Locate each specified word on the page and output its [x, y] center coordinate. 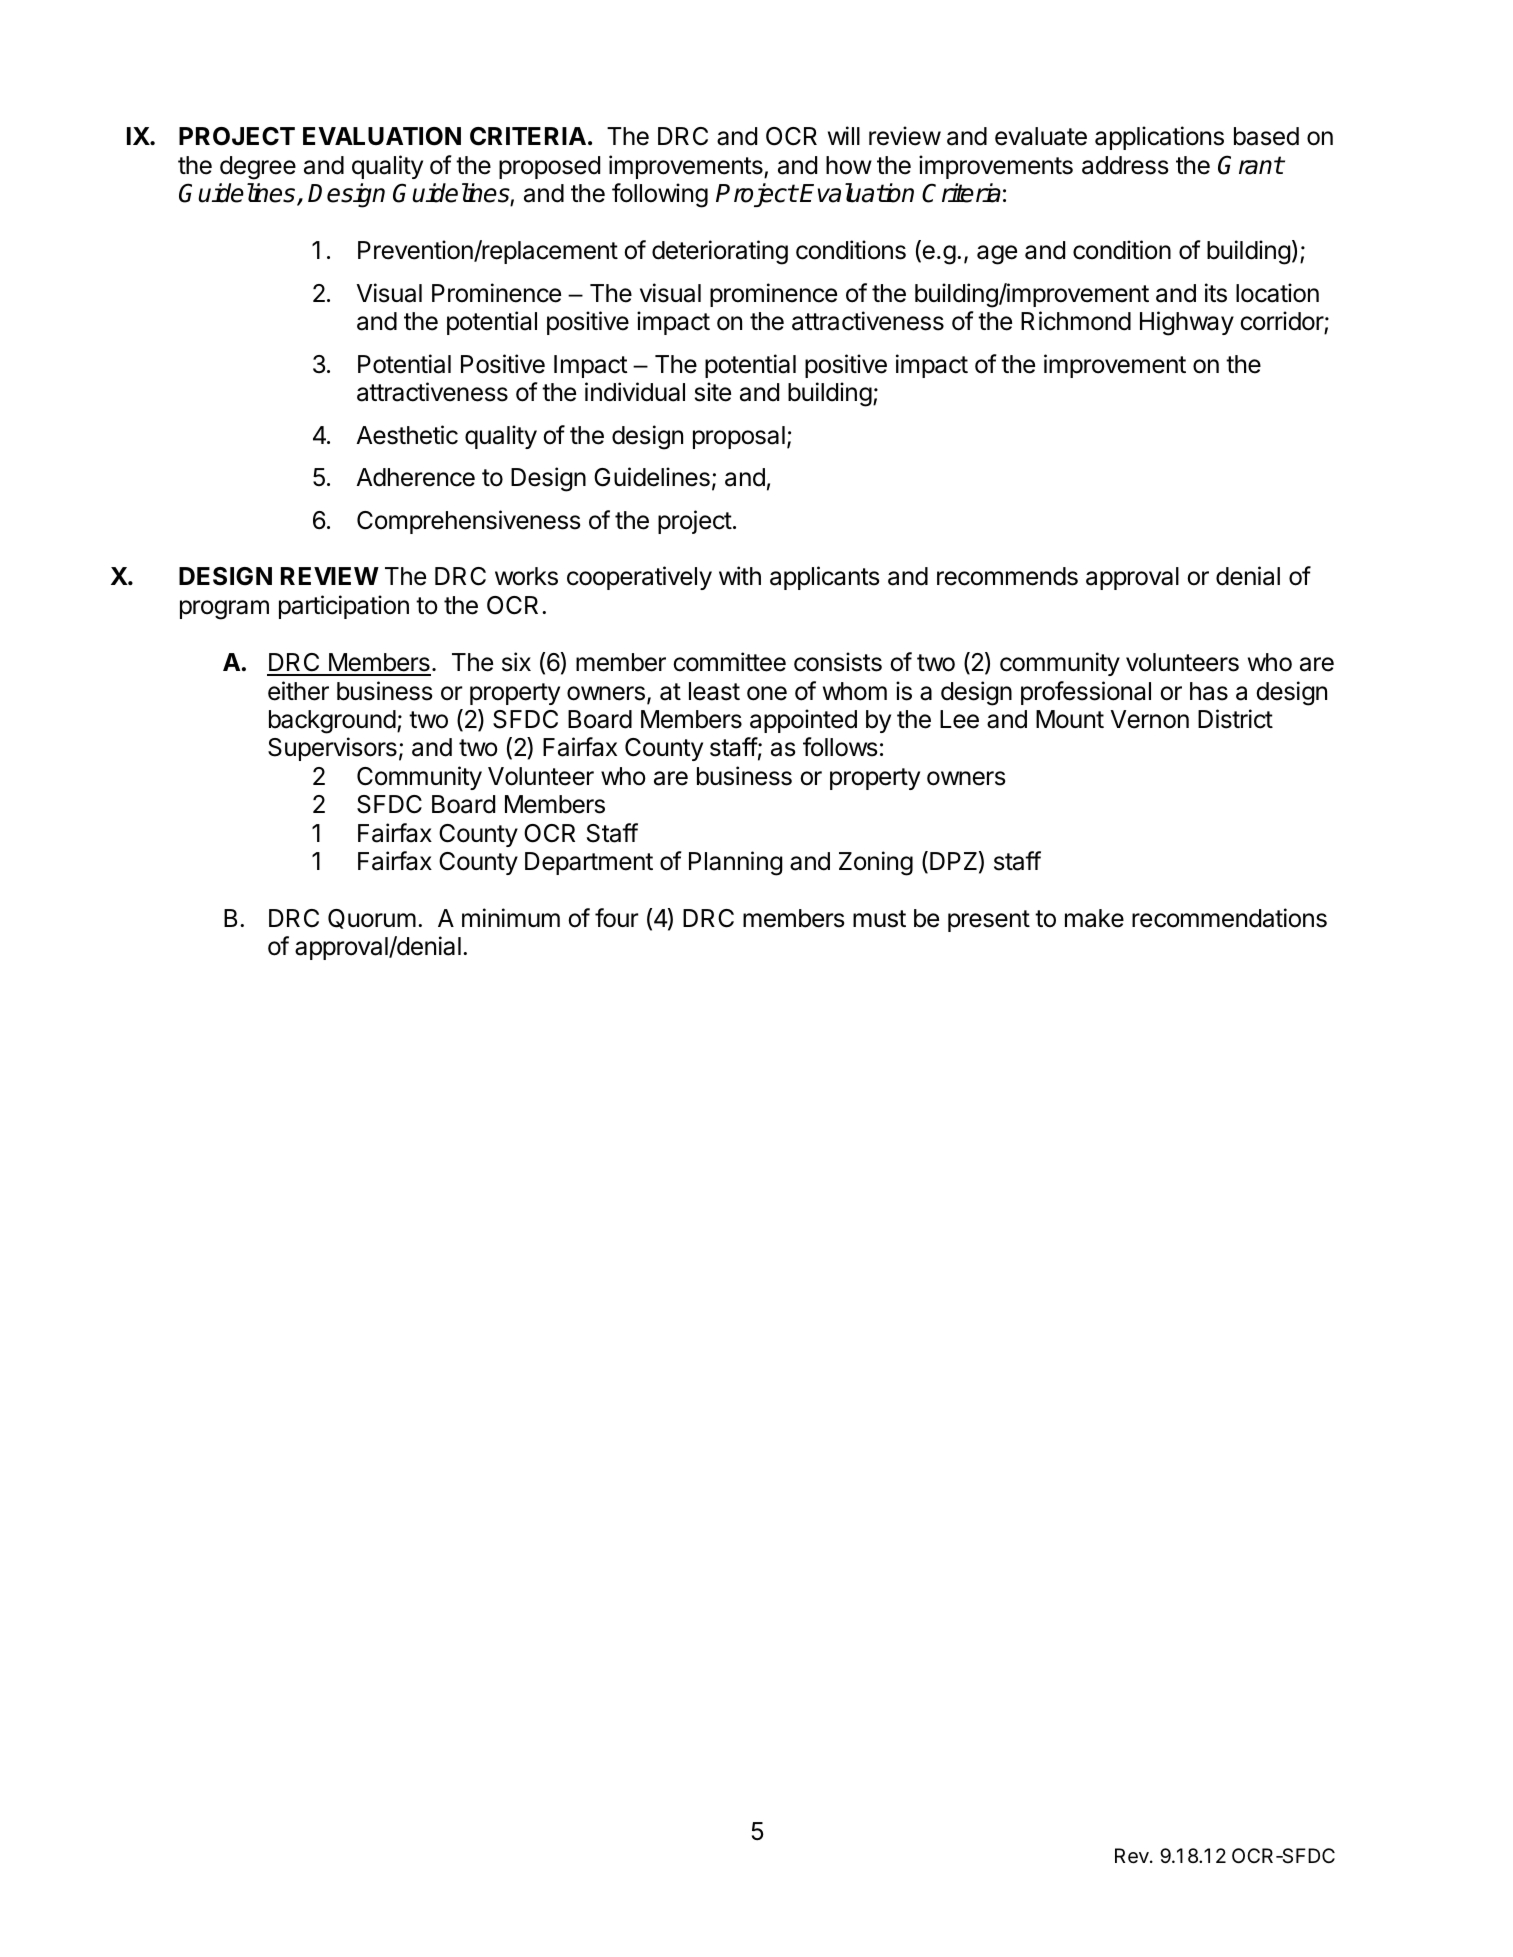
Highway [1187, 323]
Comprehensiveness [468, 522]
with [740, 575]
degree [258, 168]
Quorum [372, 919]
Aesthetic [407, 435]
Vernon [1150, 719]
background [332, 722]
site [713, 392]
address [1125, 165]
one [767, 693]
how [849, 165]
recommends [1007, 576]
